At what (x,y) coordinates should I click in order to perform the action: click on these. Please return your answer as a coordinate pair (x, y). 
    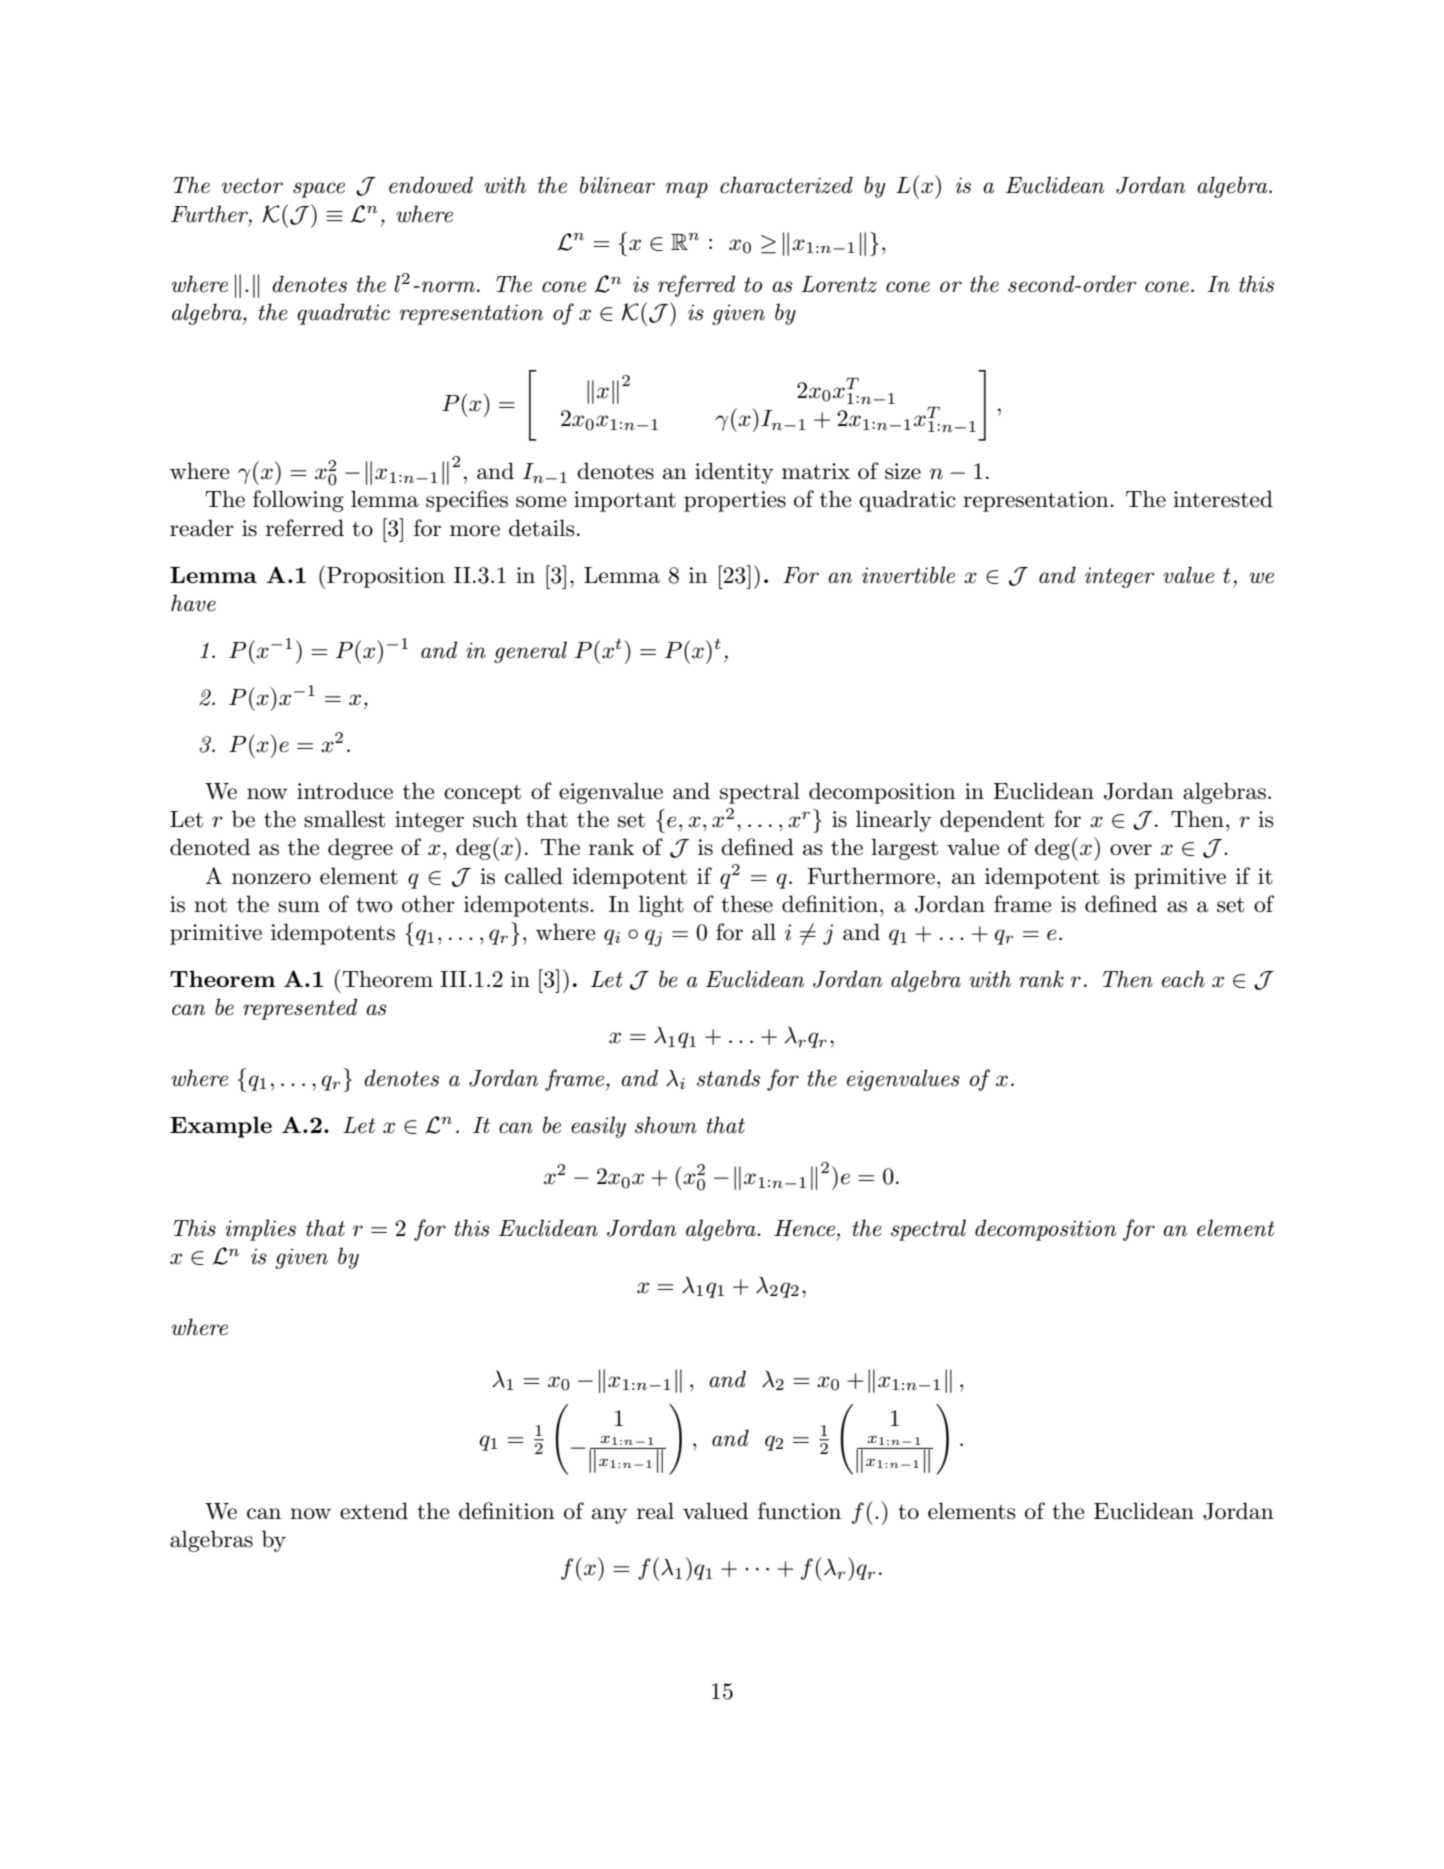
    Looking at the image, I should click on (747, 904).
